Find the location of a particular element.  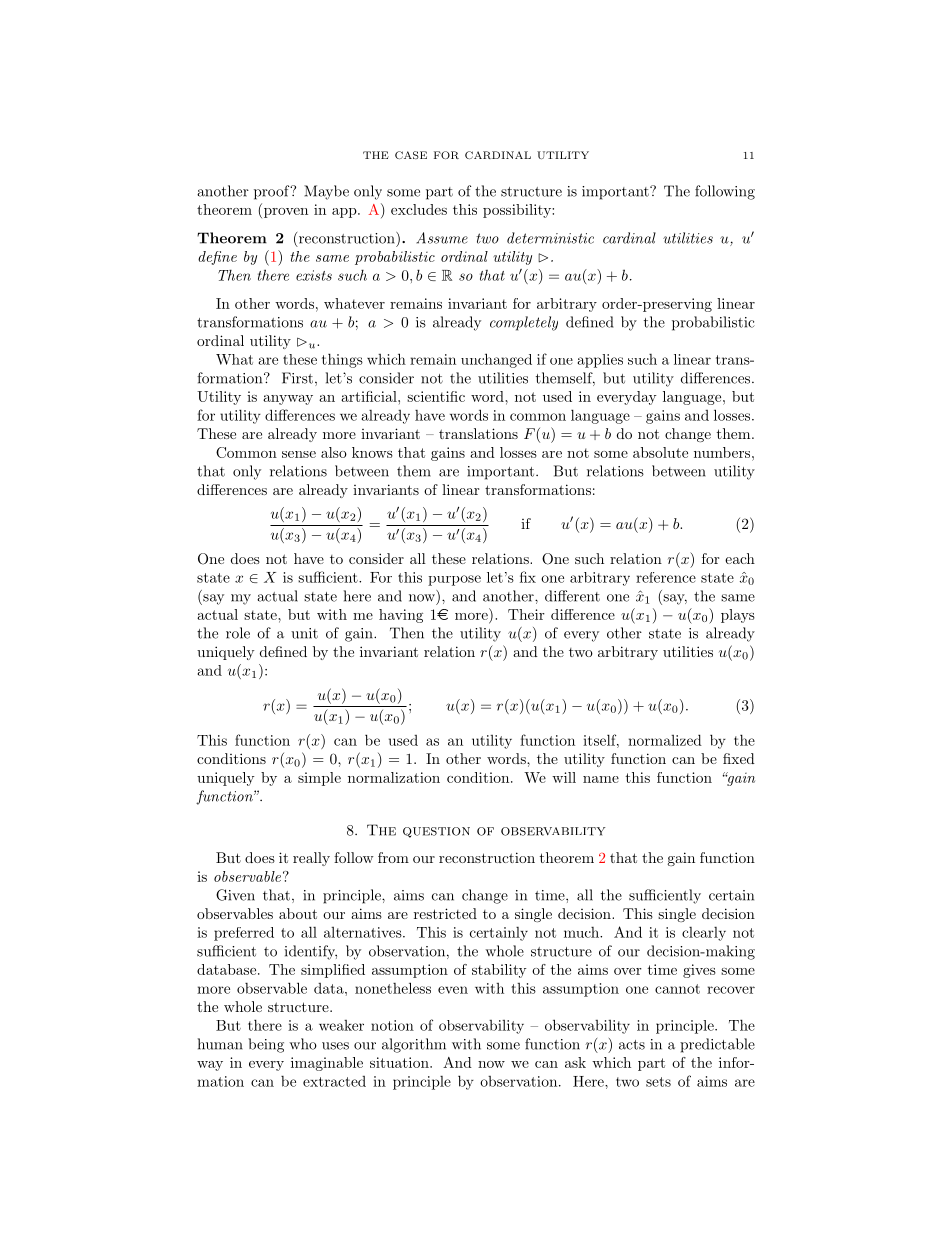

proof is located at coordinates (273, 192).
